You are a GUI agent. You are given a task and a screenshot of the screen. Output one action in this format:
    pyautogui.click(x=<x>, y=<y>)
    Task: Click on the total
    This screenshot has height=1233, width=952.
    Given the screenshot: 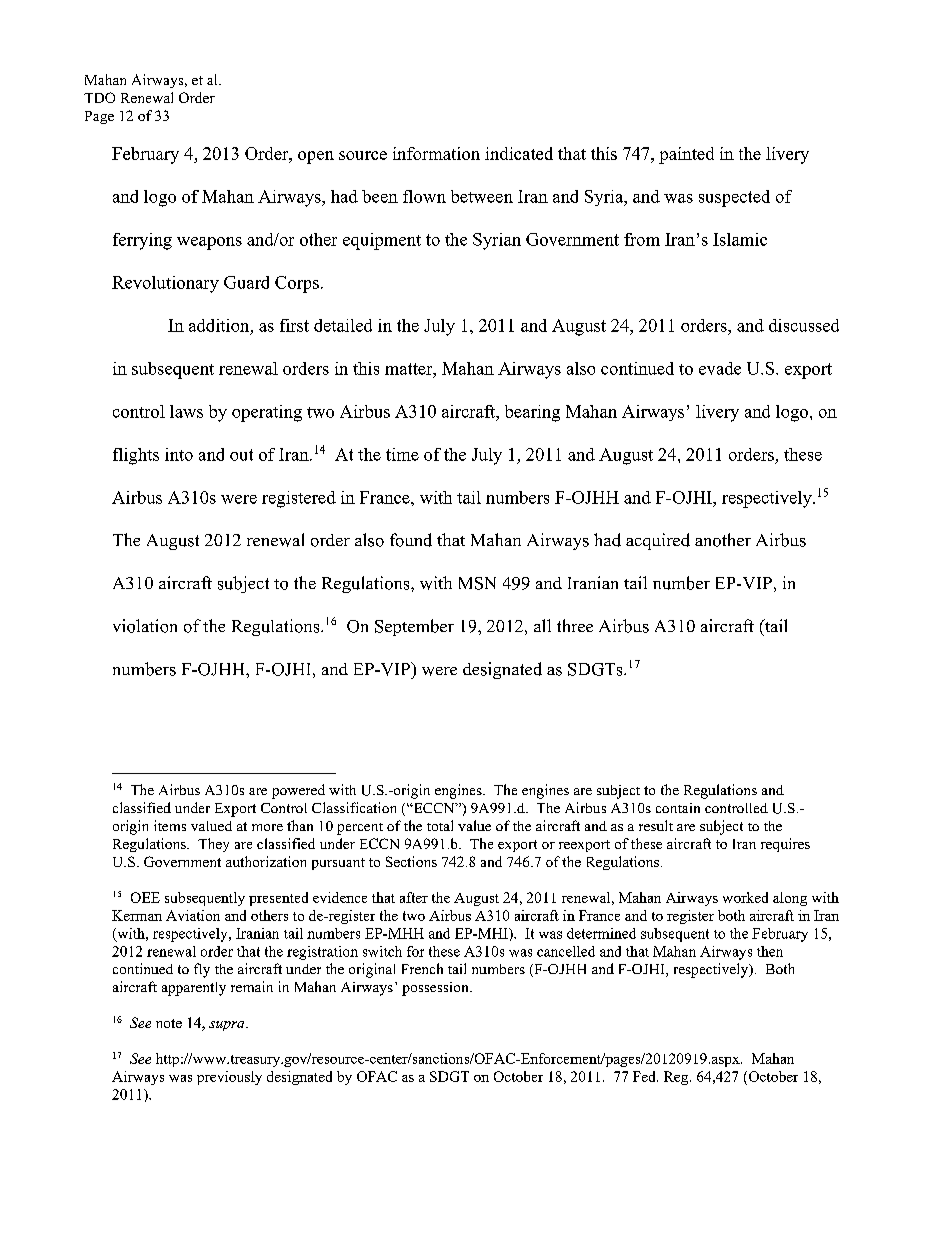 What is the action you would take?
    pyautogui.click(x=440, y=825)
